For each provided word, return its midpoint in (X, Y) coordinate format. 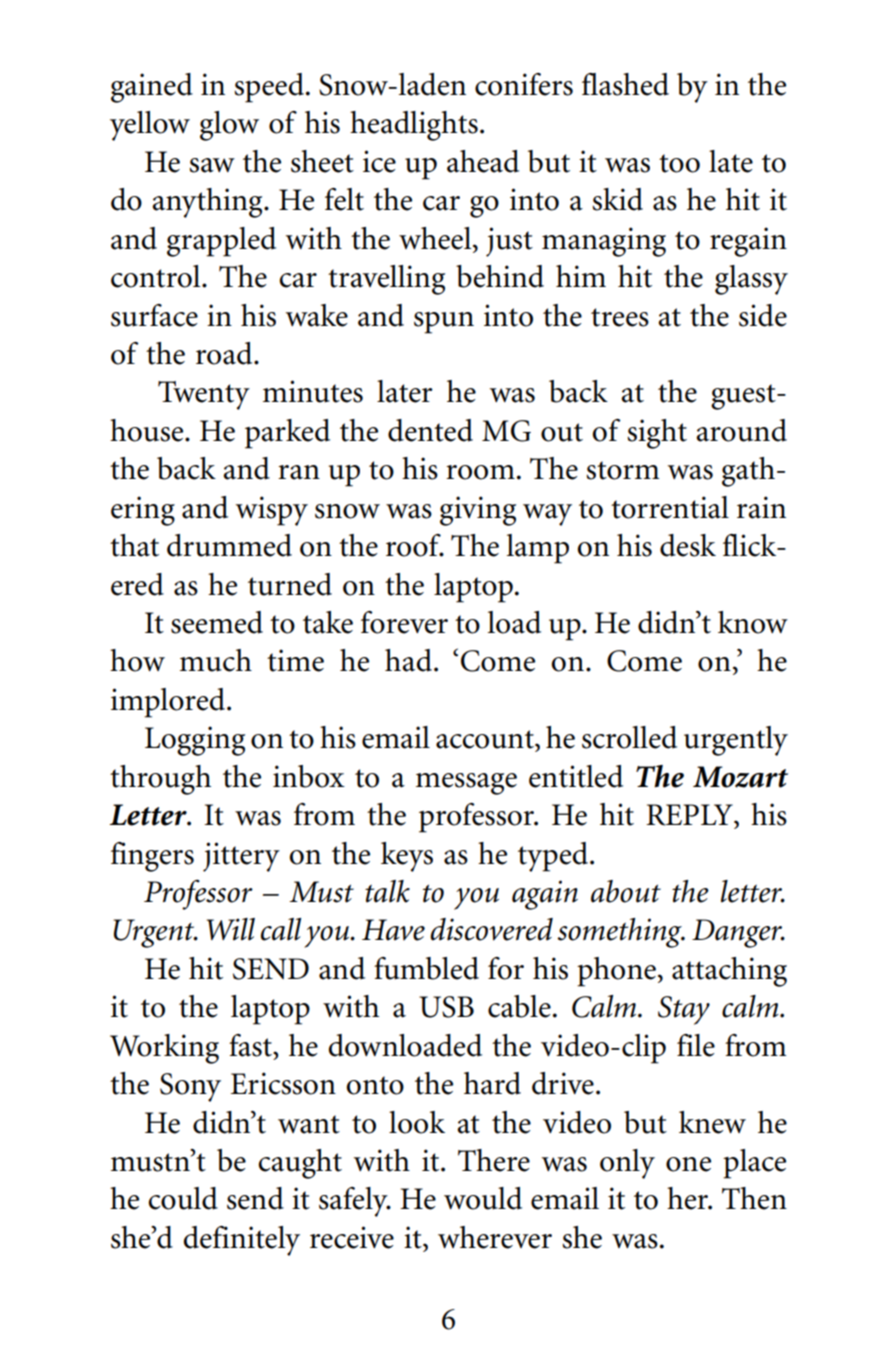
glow (229, 126)
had (408, 660)
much (216, 660)
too (679, 163)
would (483, 1198)
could (183, 1198)
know (753, 622)
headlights (414, 126)
